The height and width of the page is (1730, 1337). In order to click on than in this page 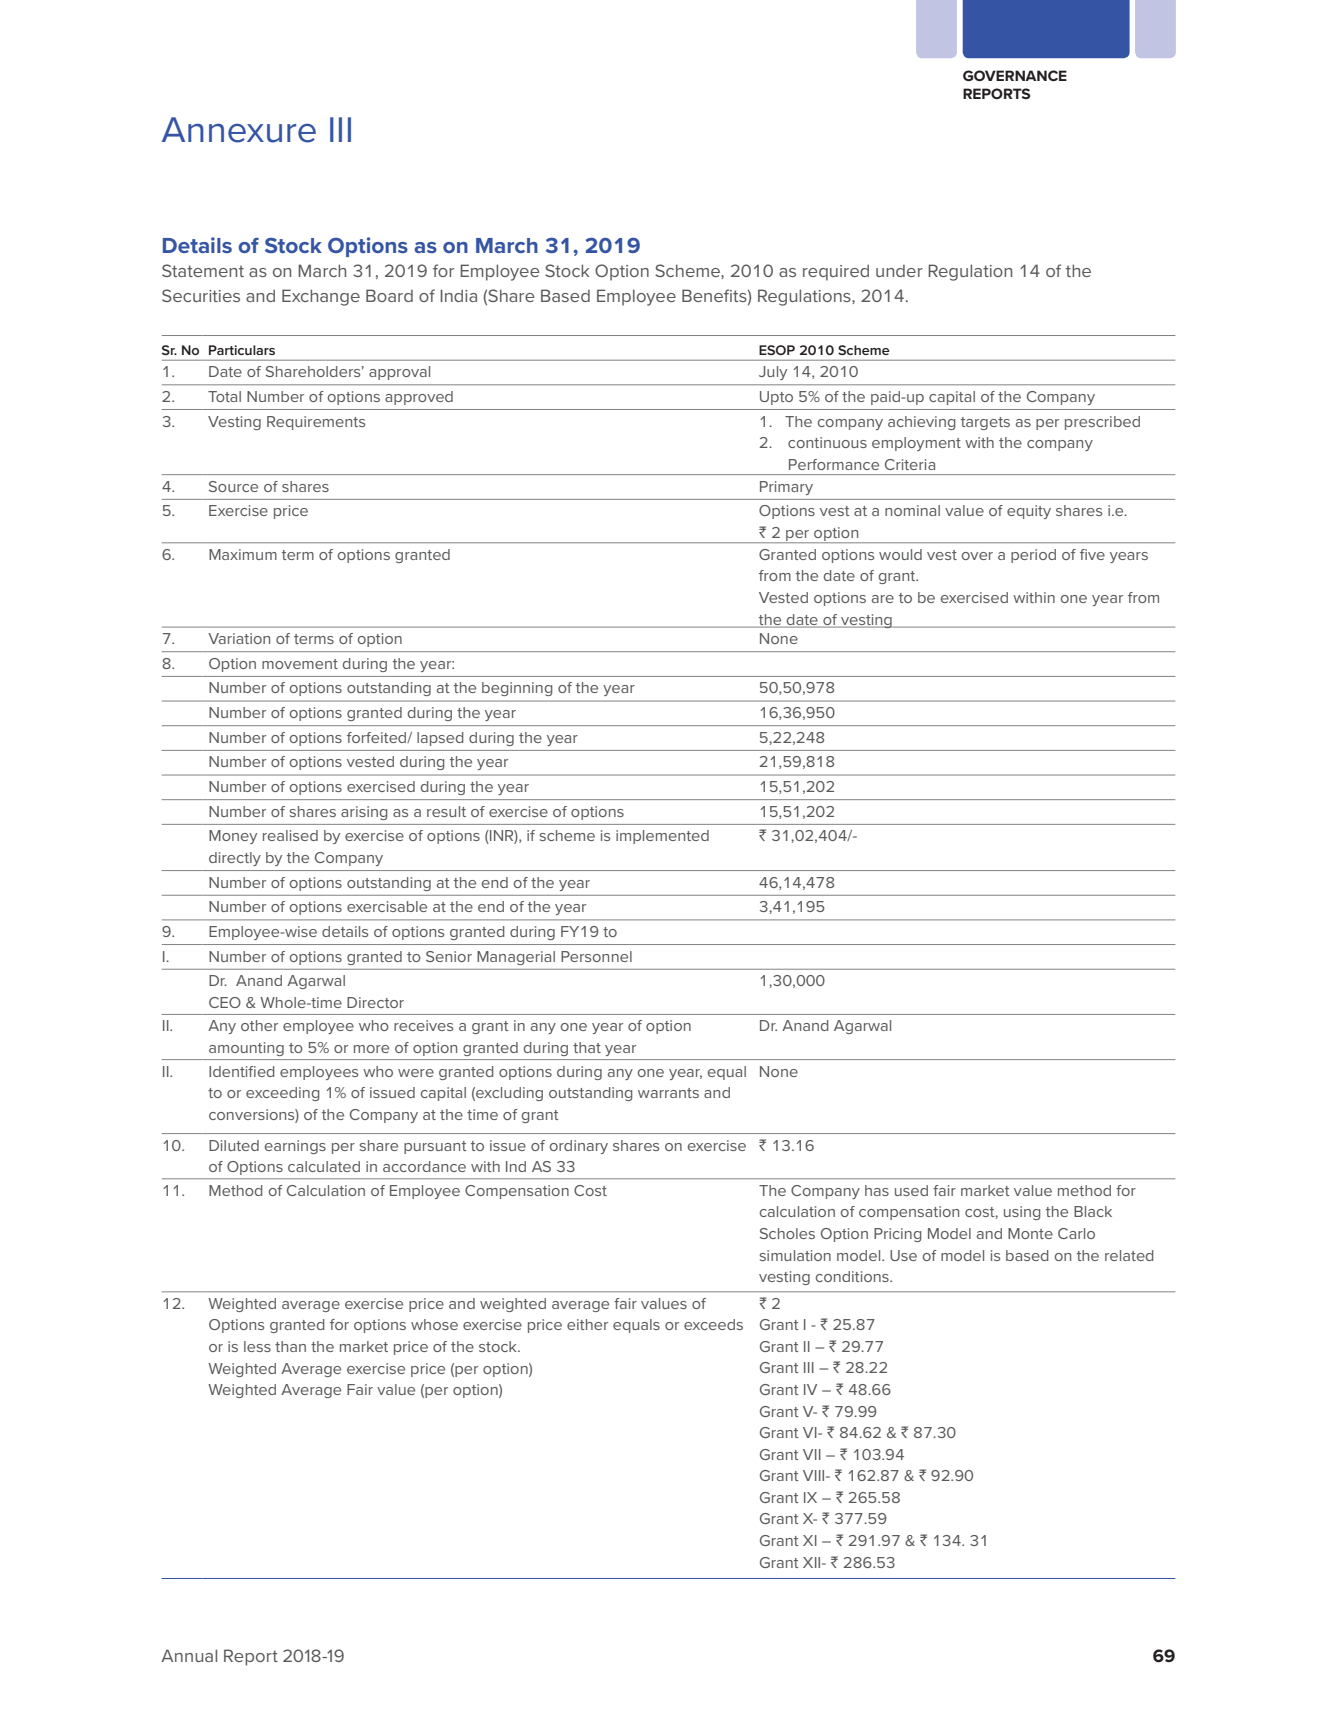, I will do `click(290, 1346)`.
